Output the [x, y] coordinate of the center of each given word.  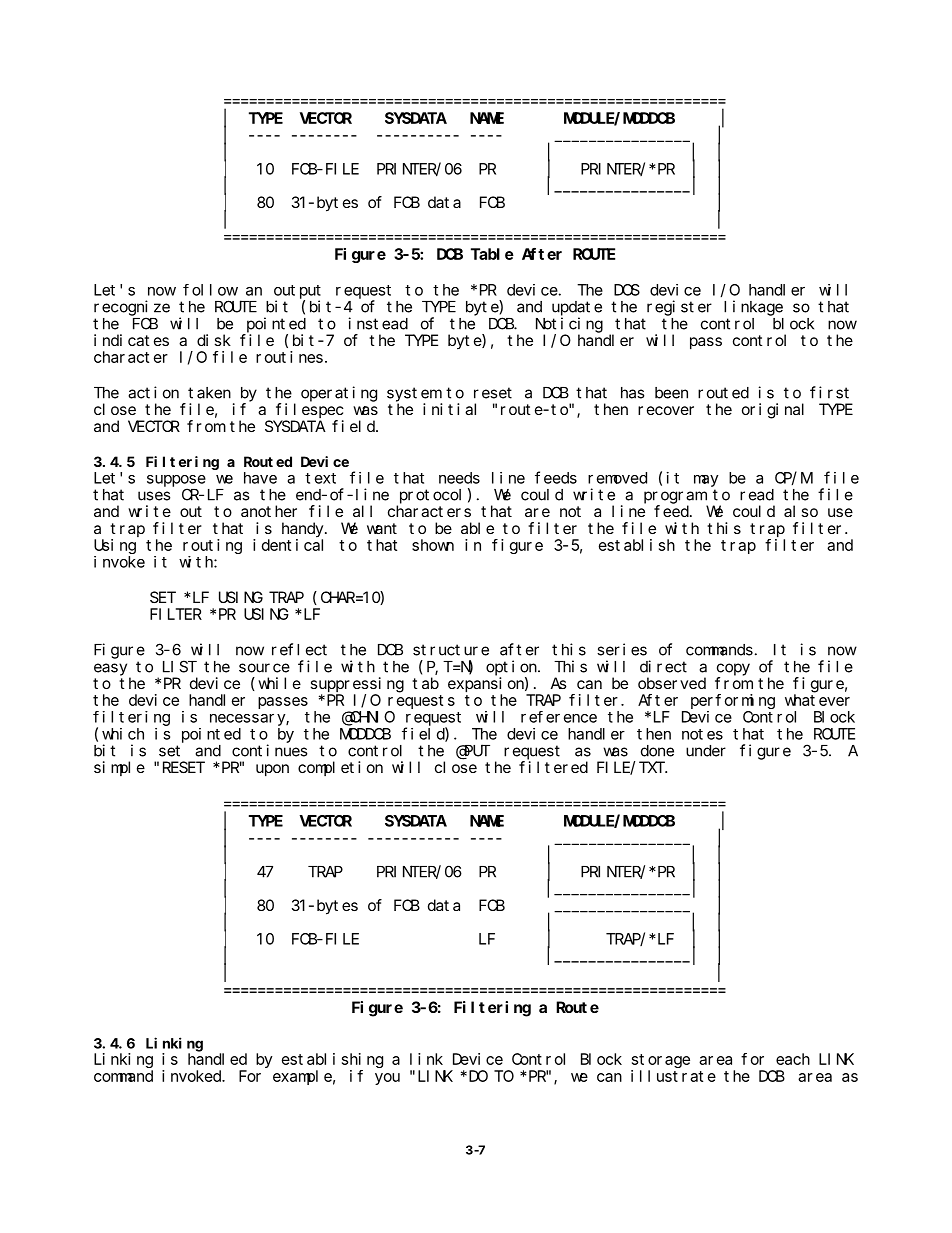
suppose [176, 481]
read [757, 495]
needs [459, 478]
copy [733, 669]
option [513, 668]
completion [340, 768]
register [679, 308]
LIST [180, 667]
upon [272, 770]
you [387, 1079]
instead [378, 323]
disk [214, 340]
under [706, 751]
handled [217, 1059]
